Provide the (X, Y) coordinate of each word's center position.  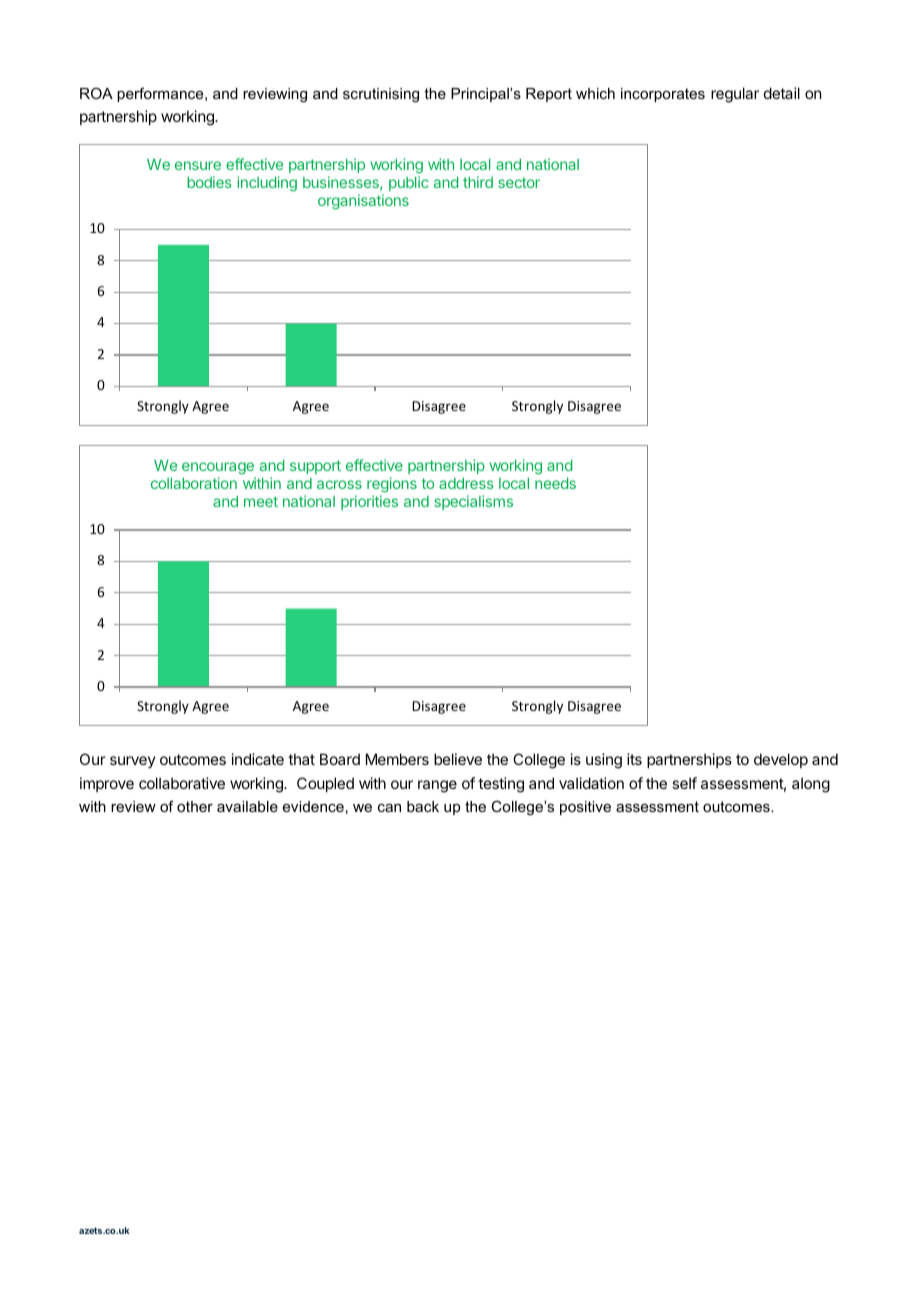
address (466, 483)
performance (161, 94)
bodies (209, 182)
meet (261, 501)
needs (555, 483)
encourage (218, 468)
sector (519, 182)
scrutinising (381, 95)
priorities (369, 502)
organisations (363, 202)
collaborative (182, 783)
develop (781, 760)
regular (735, 95)
